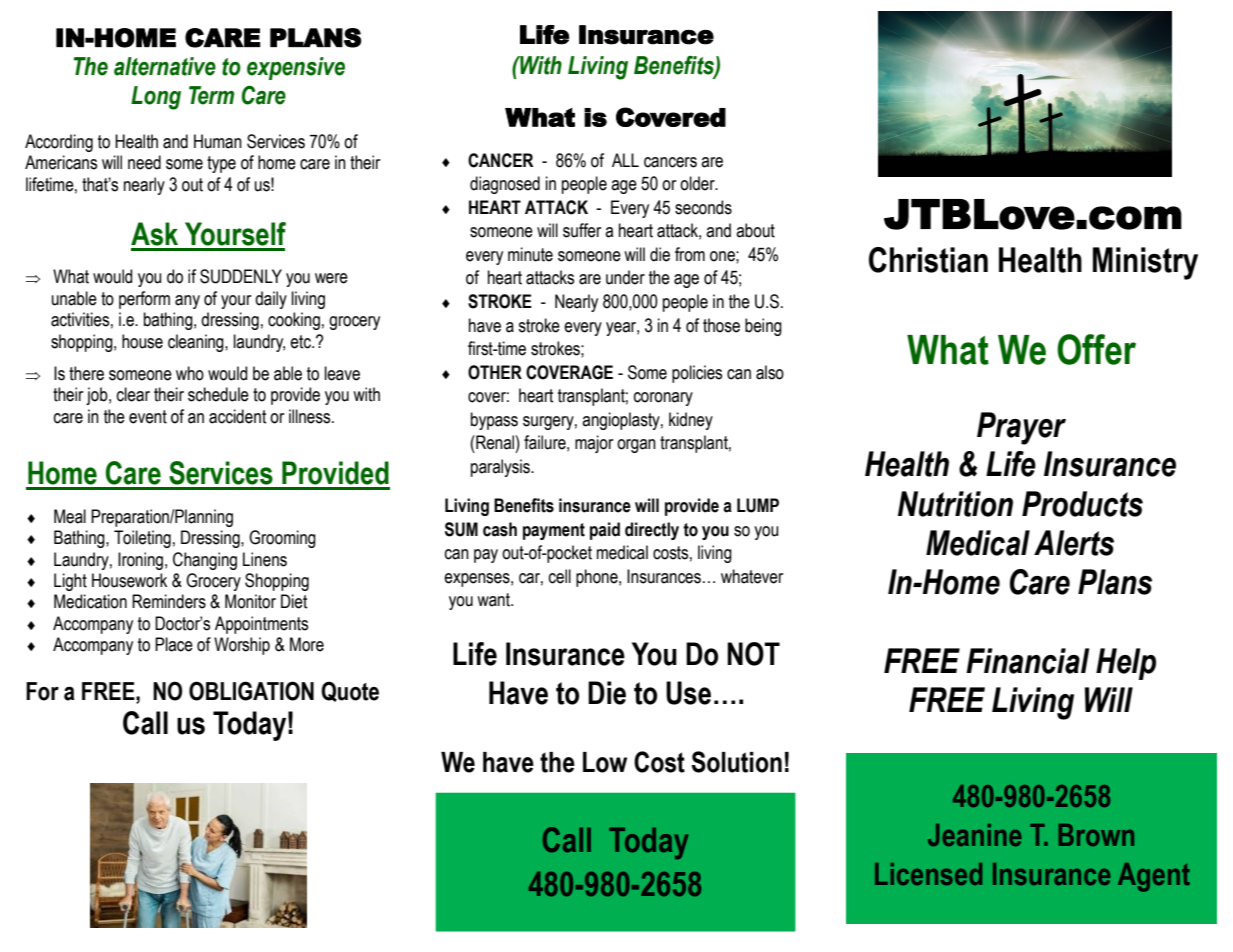  What do you see at coordinates (1082, 504) in the screenshot?
I see `Products` at bounding box center [1082, 504].
